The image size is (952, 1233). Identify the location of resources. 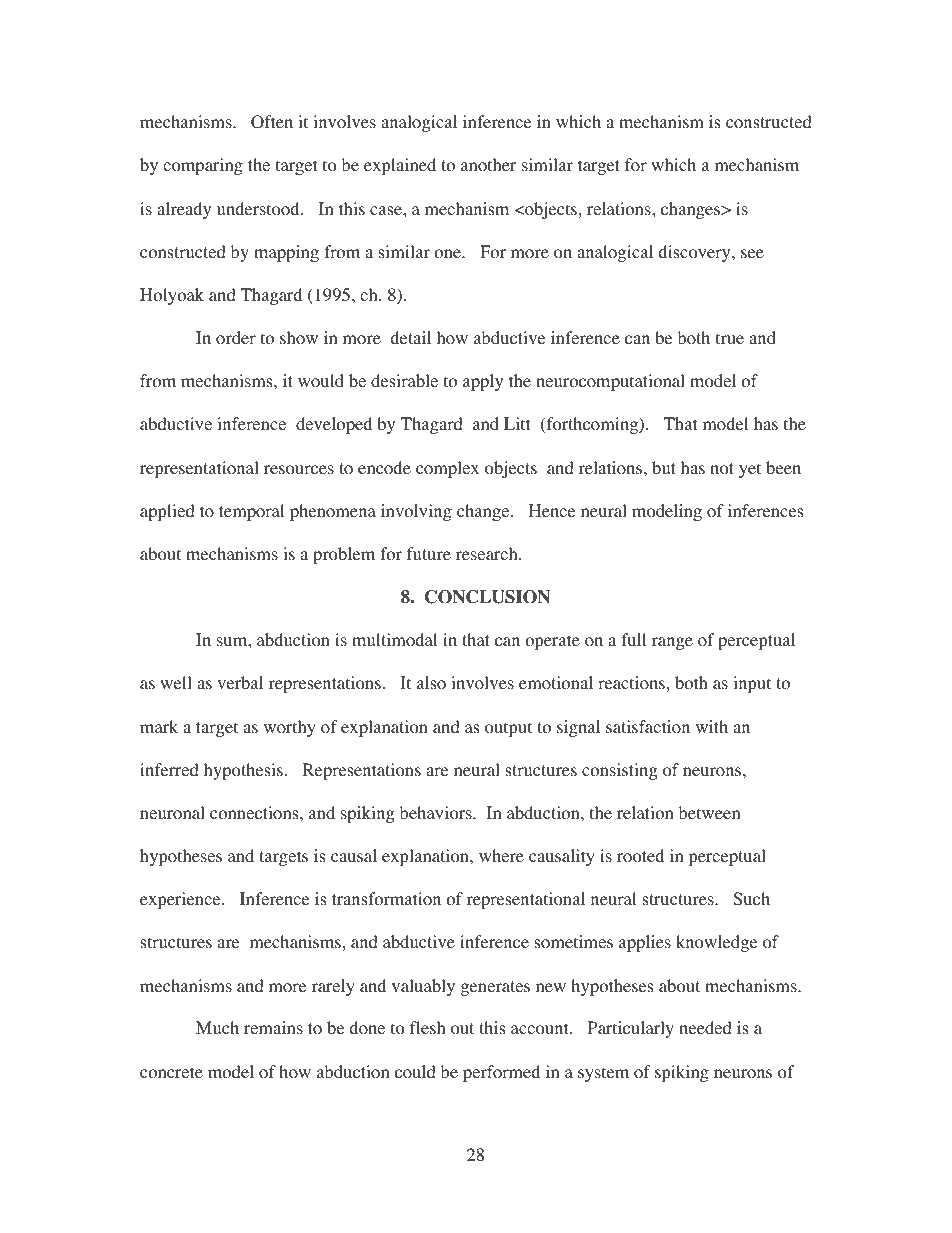
(299, 470).
